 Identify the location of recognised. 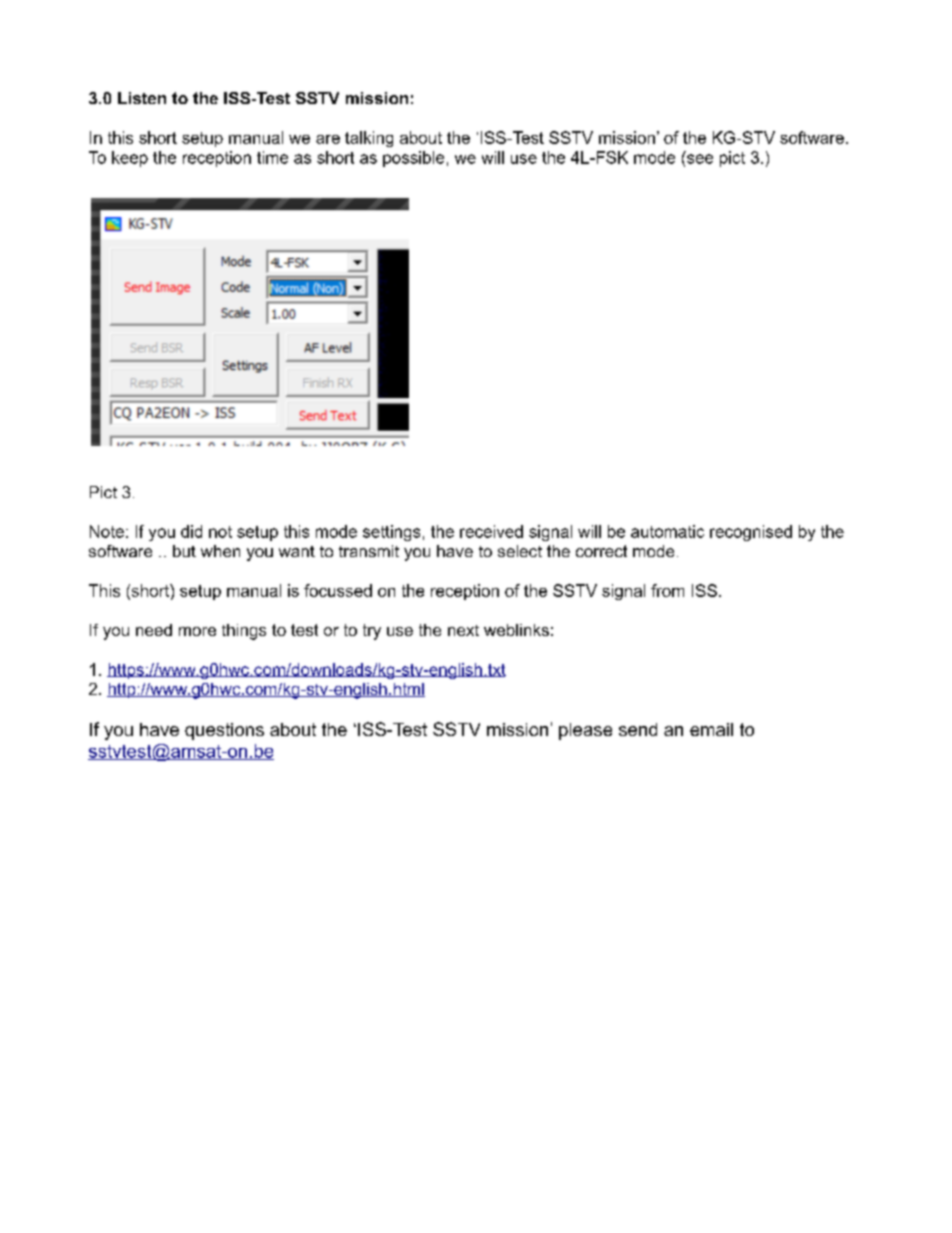
(751, 533).
